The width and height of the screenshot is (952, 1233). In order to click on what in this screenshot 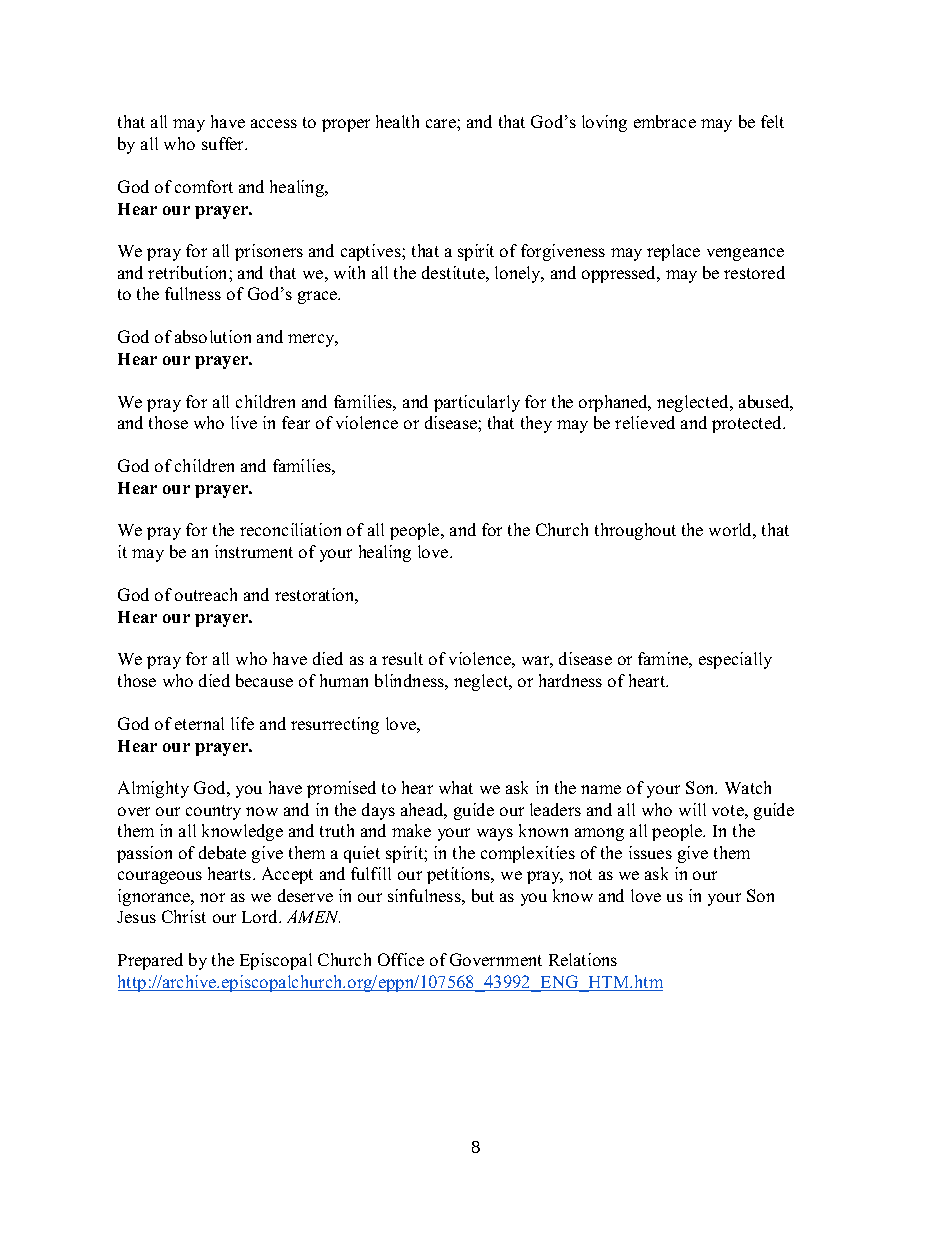, I will do `click(456, 787)`.
